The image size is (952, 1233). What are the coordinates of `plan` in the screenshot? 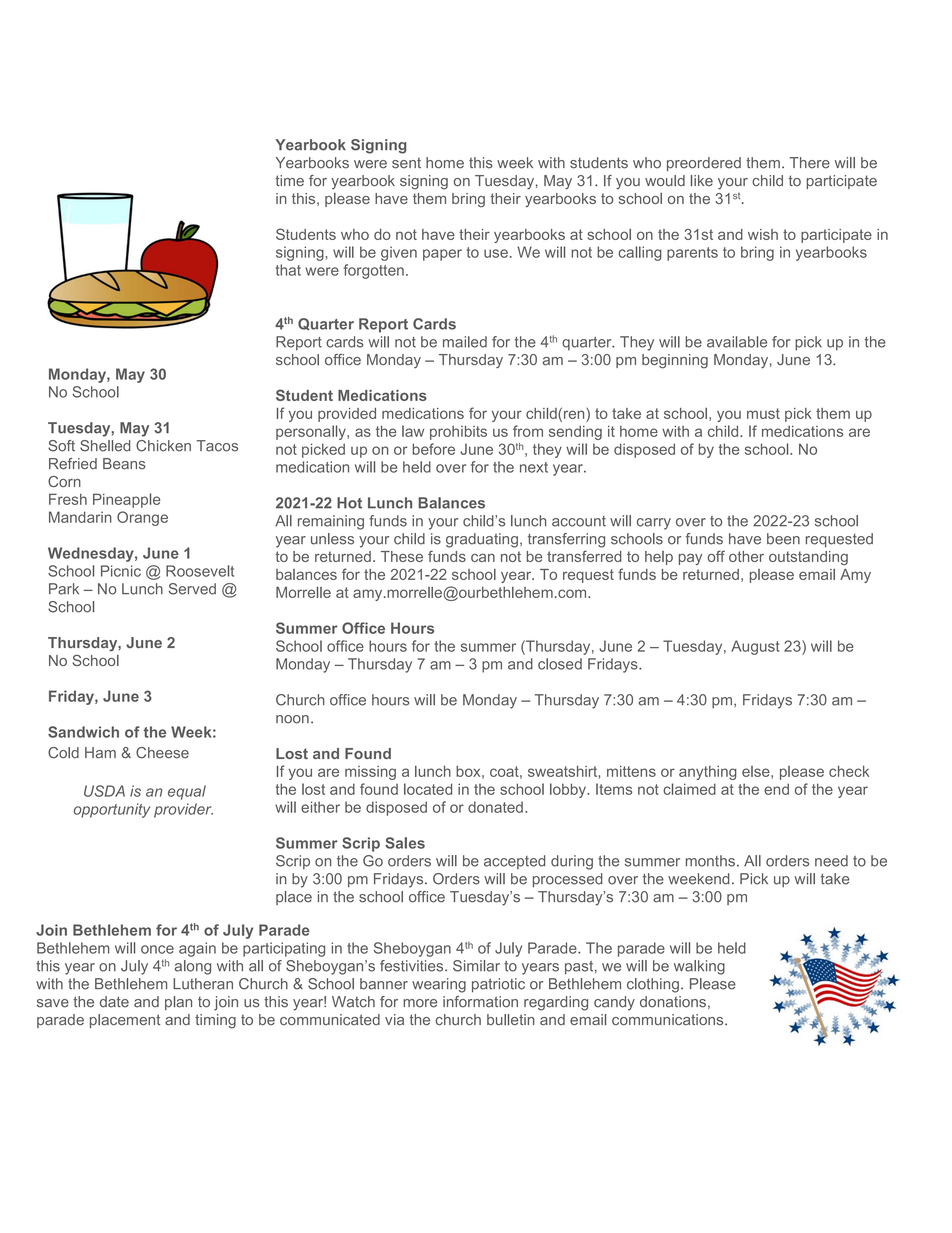 It's located at (178, 1003).
